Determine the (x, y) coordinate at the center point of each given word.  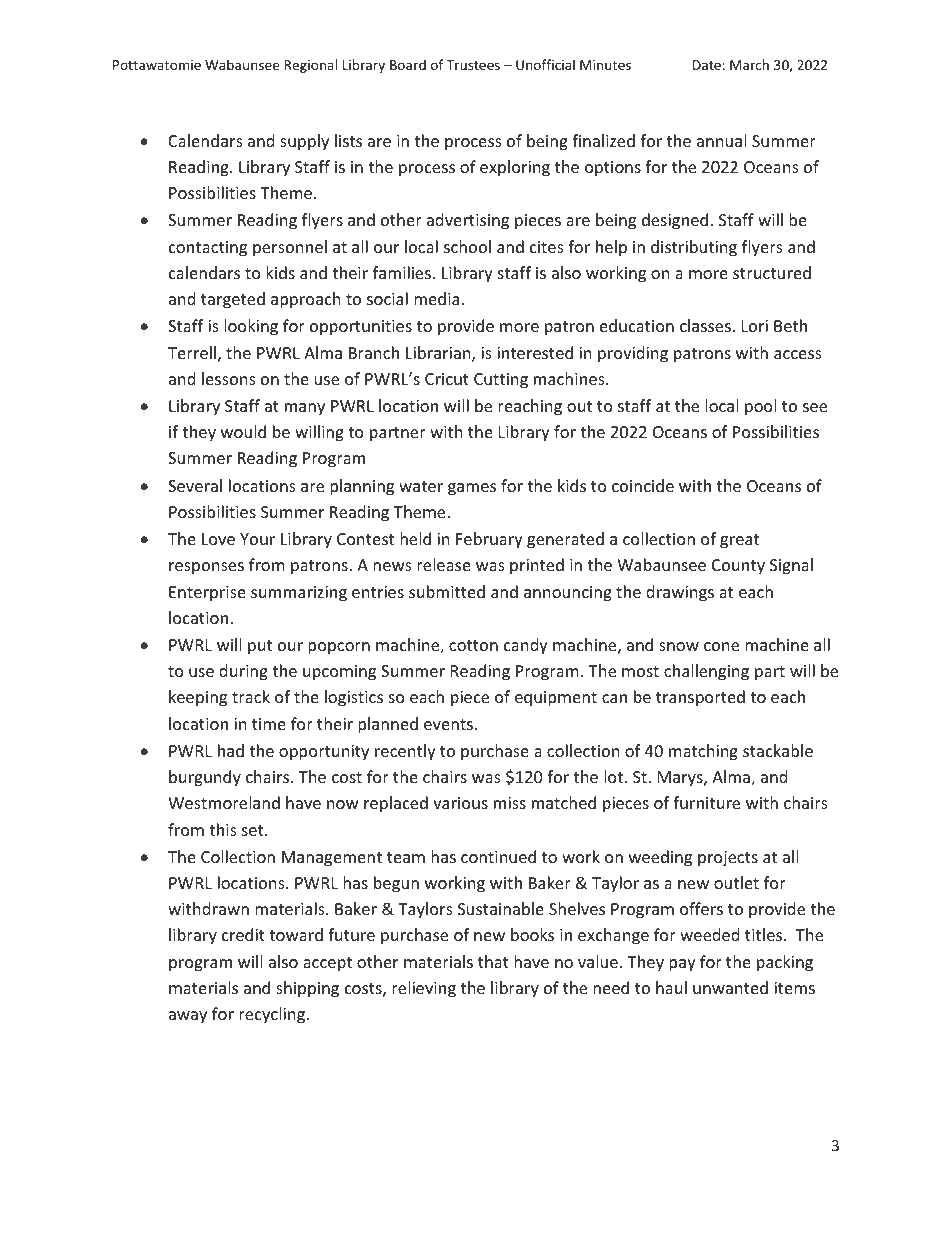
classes (706, 325)
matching (703, 752)
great (739, 541)
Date (707, 65)
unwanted (730, 987)
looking (251, 327)
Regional (310, 66)
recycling (273, 1015)
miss (510, 803)
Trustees (473, 65)
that (493, 961)
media (436, 298)
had (231, 750)
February (489, 540)
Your (257, 539)
